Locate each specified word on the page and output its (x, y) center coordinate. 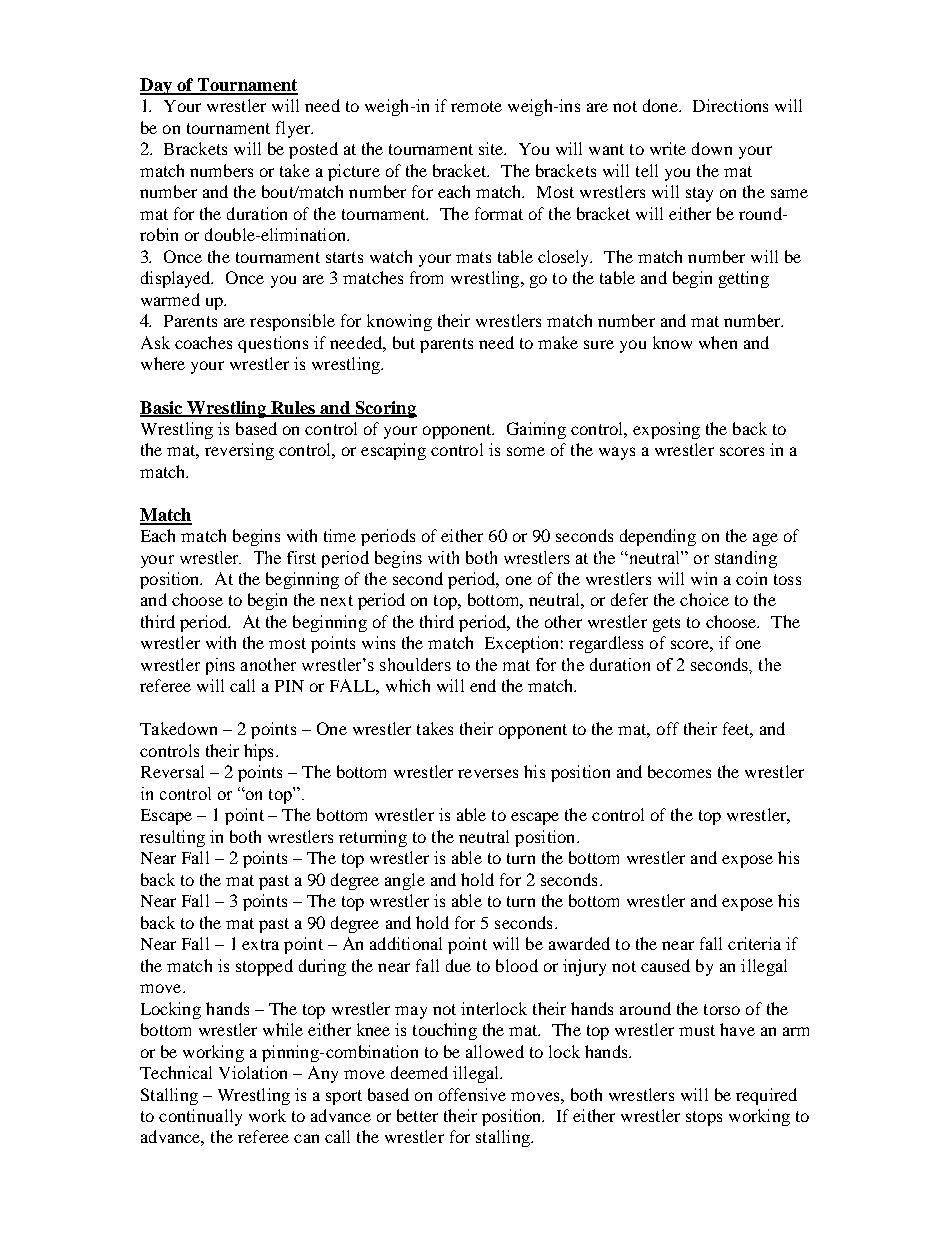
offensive (472, 1094)
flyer (294, 129)
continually (200, 1117)
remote (476, 106)
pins (220, 666)
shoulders (415, 664)
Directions (730, 105)
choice (704, 599)
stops (704, 1118)
